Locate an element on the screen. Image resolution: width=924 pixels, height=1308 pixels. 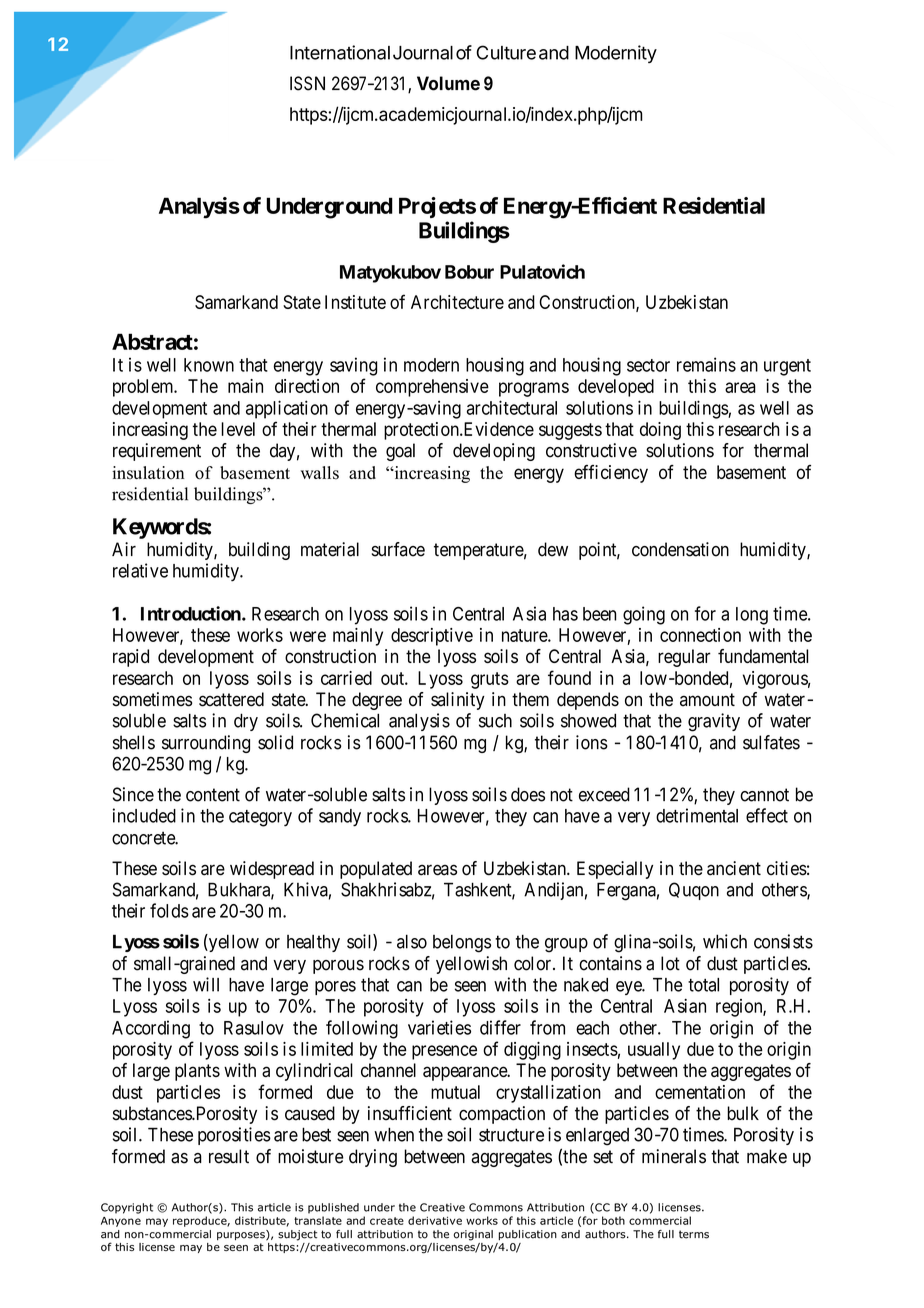
Introduction is located at coordinates (192, 613).
